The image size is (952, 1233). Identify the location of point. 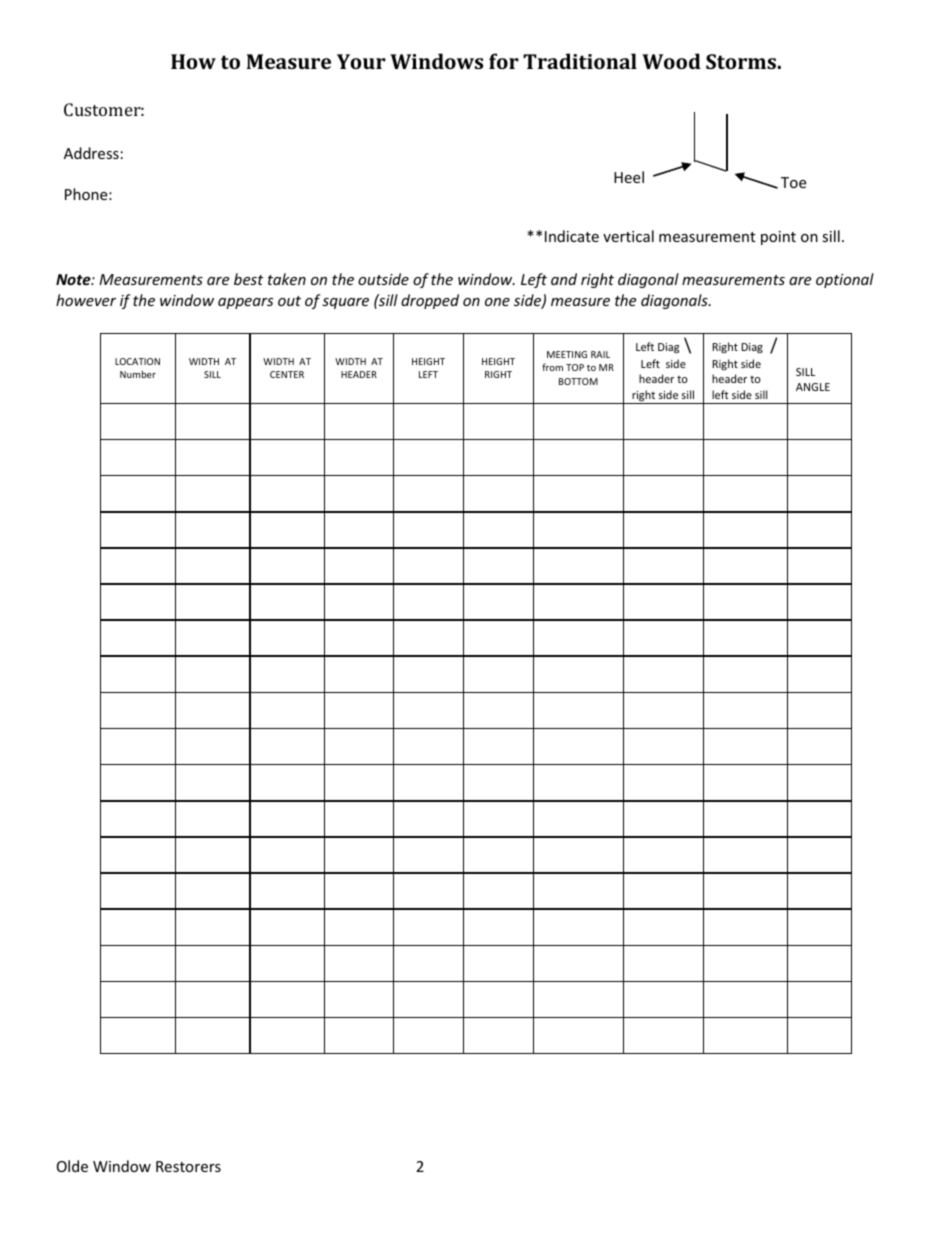
(778, 238).
